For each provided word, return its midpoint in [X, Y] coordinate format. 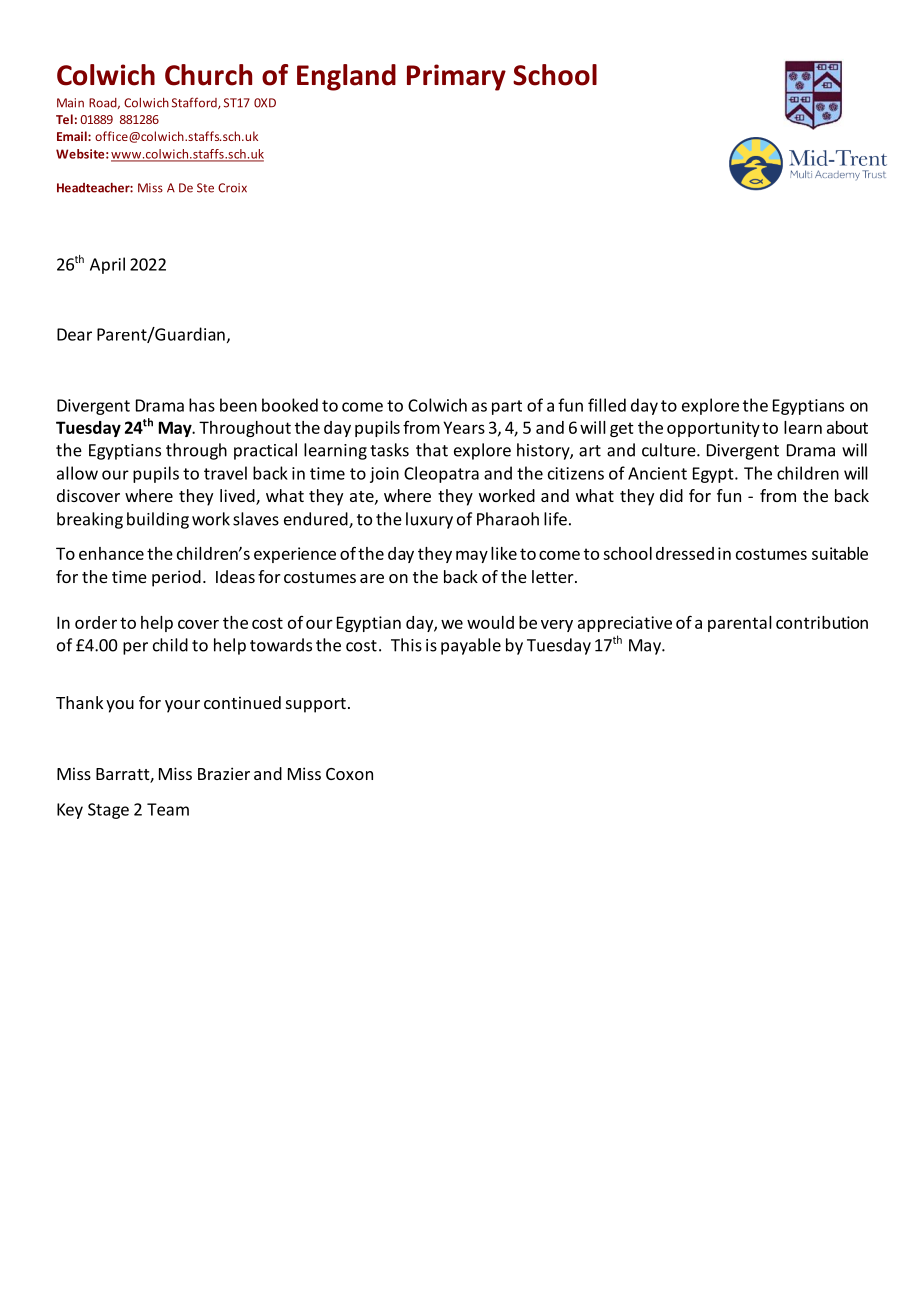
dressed [685, 553]
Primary [456, 77]
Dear [74, 334]
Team [168, 809]
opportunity [713, 429]
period [176, 578]
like [504, 553]
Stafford [195, 103]
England [346, 77]
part [507, 407]
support [316, 705]
